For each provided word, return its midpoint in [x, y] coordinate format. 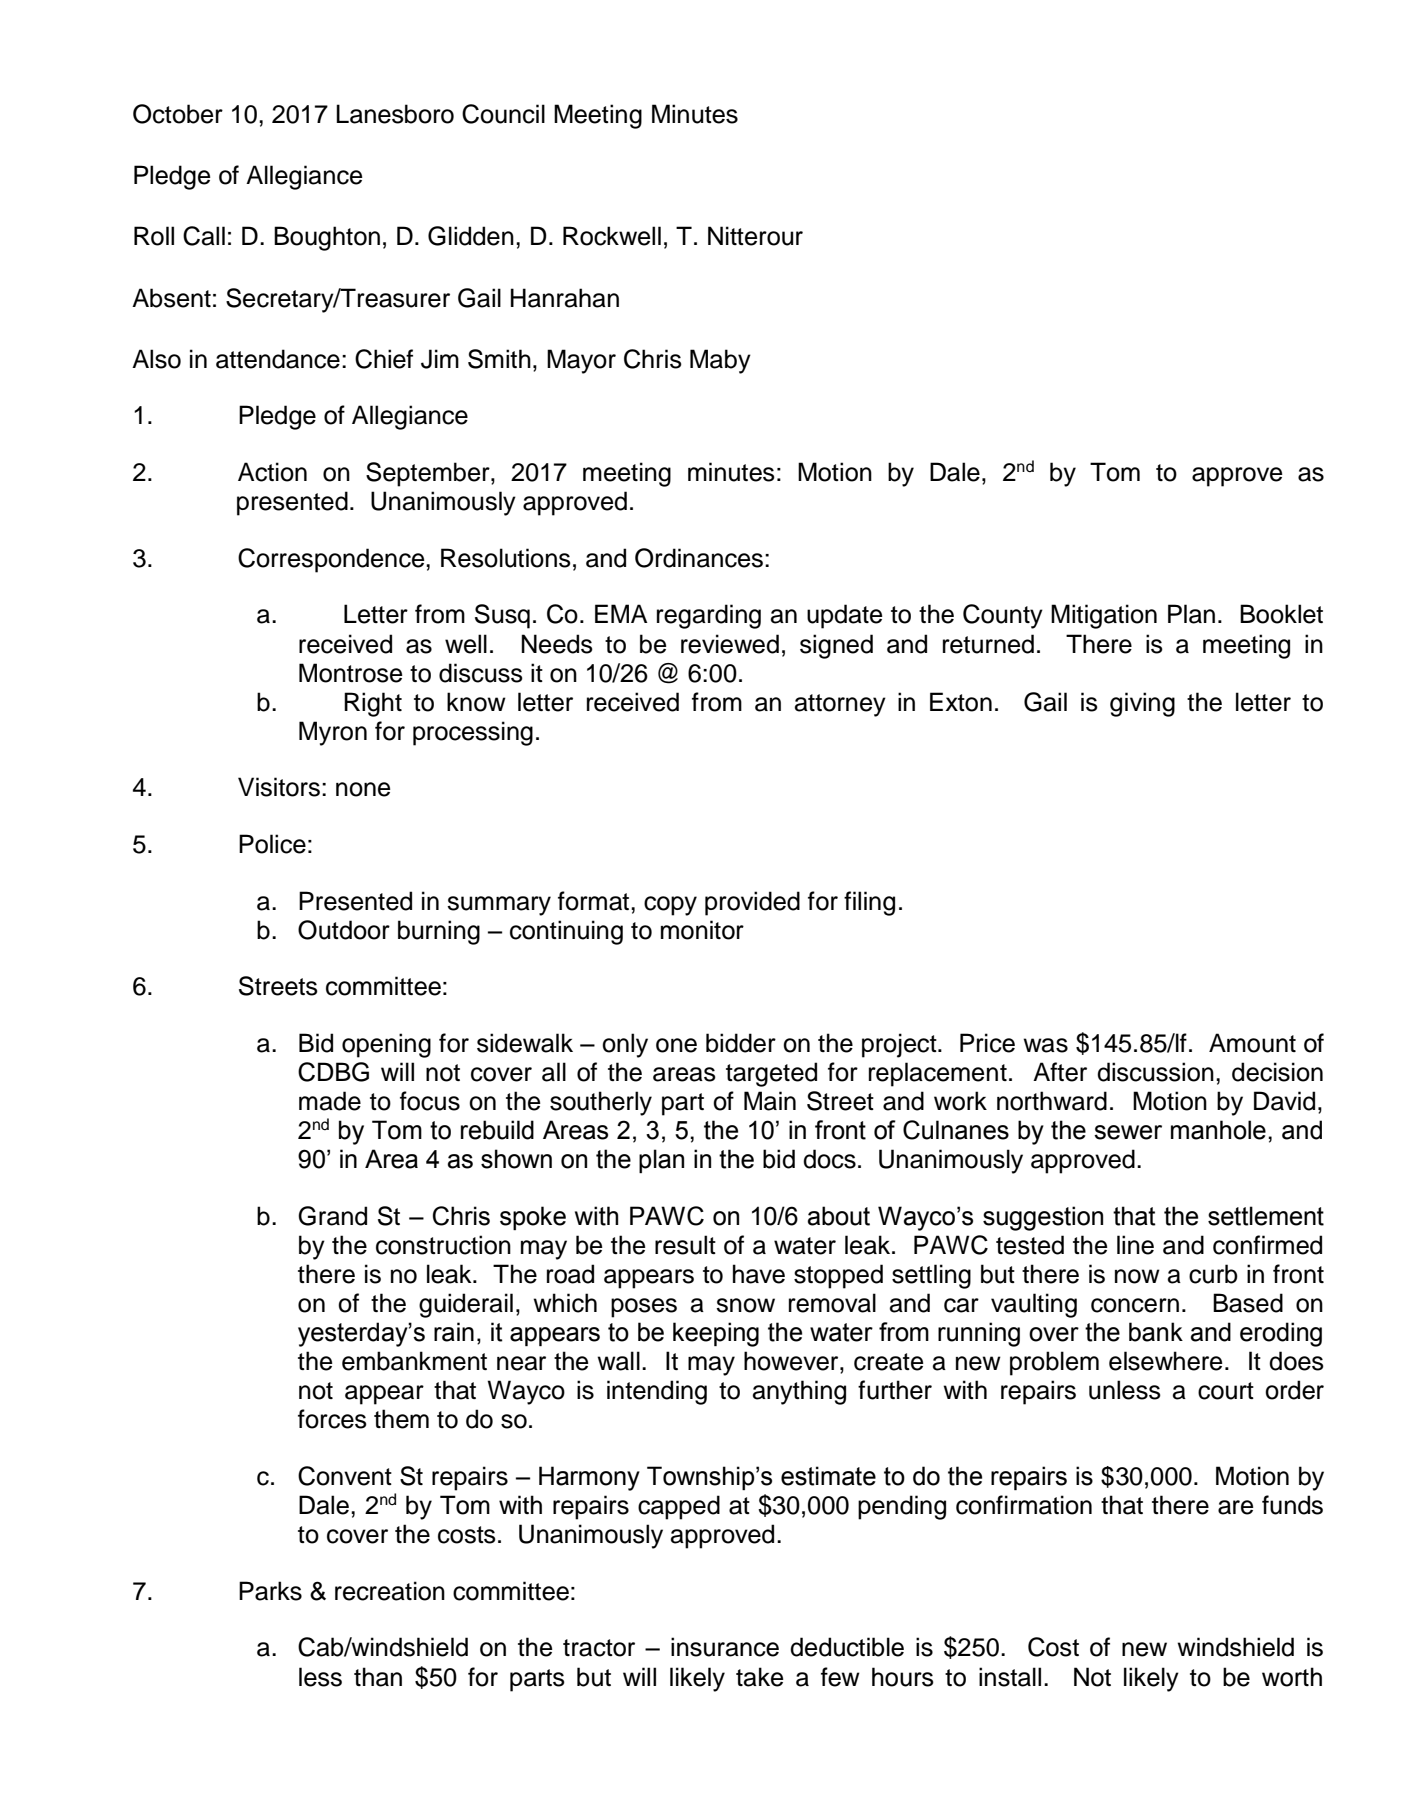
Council [503, 114]
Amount [1252, 1043]
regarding [709, 616]
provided [752, 903]
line [1135, 1245]
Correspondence [332, 560]
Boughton [327, 238]
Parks [270, 1591]
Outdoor [344, 930]
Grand [332, 1216]
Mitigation [1104, 616]
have [759, 1274]
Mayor [581, 361]
